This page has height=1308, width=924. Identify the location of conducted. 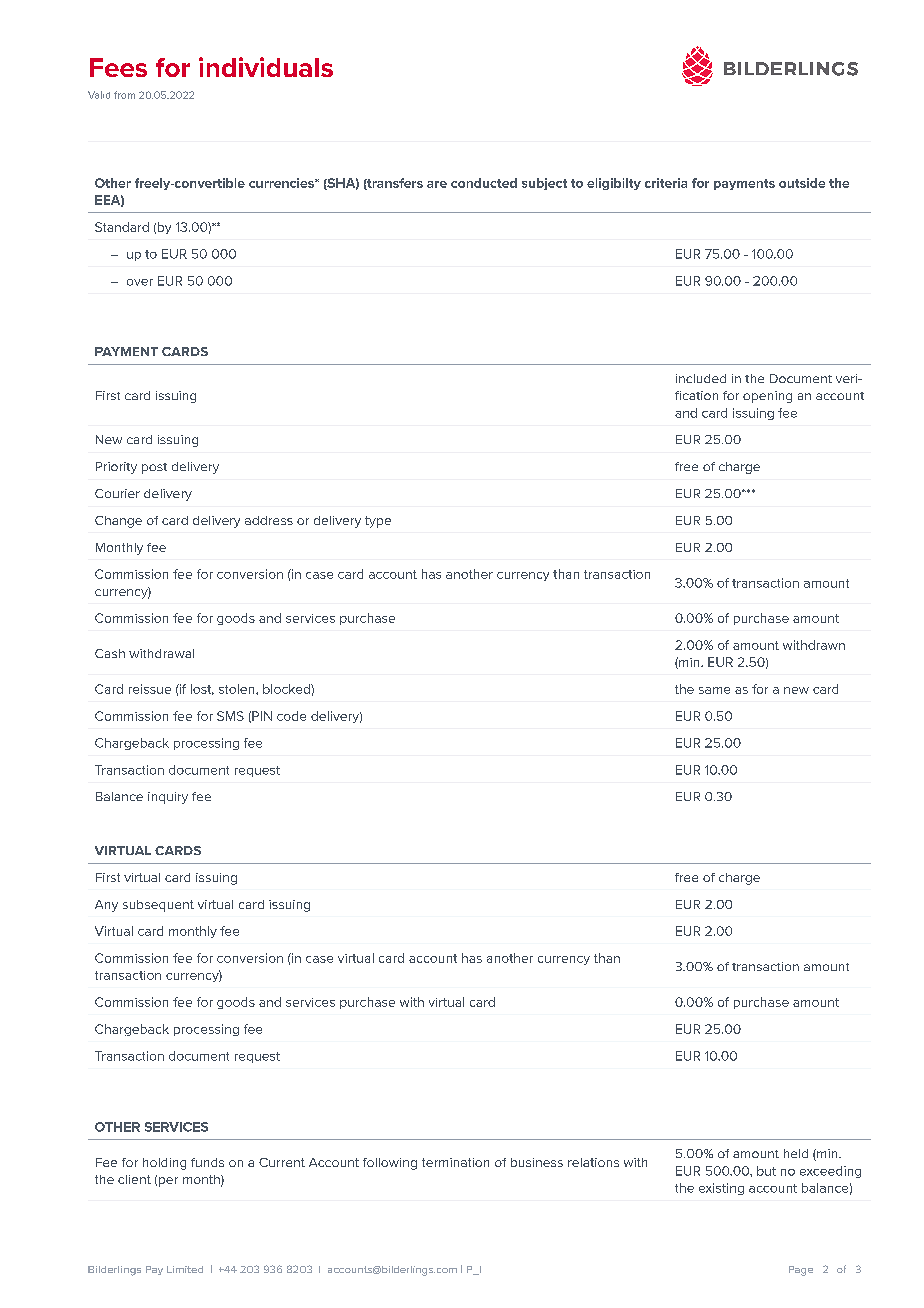
(484, 183).
